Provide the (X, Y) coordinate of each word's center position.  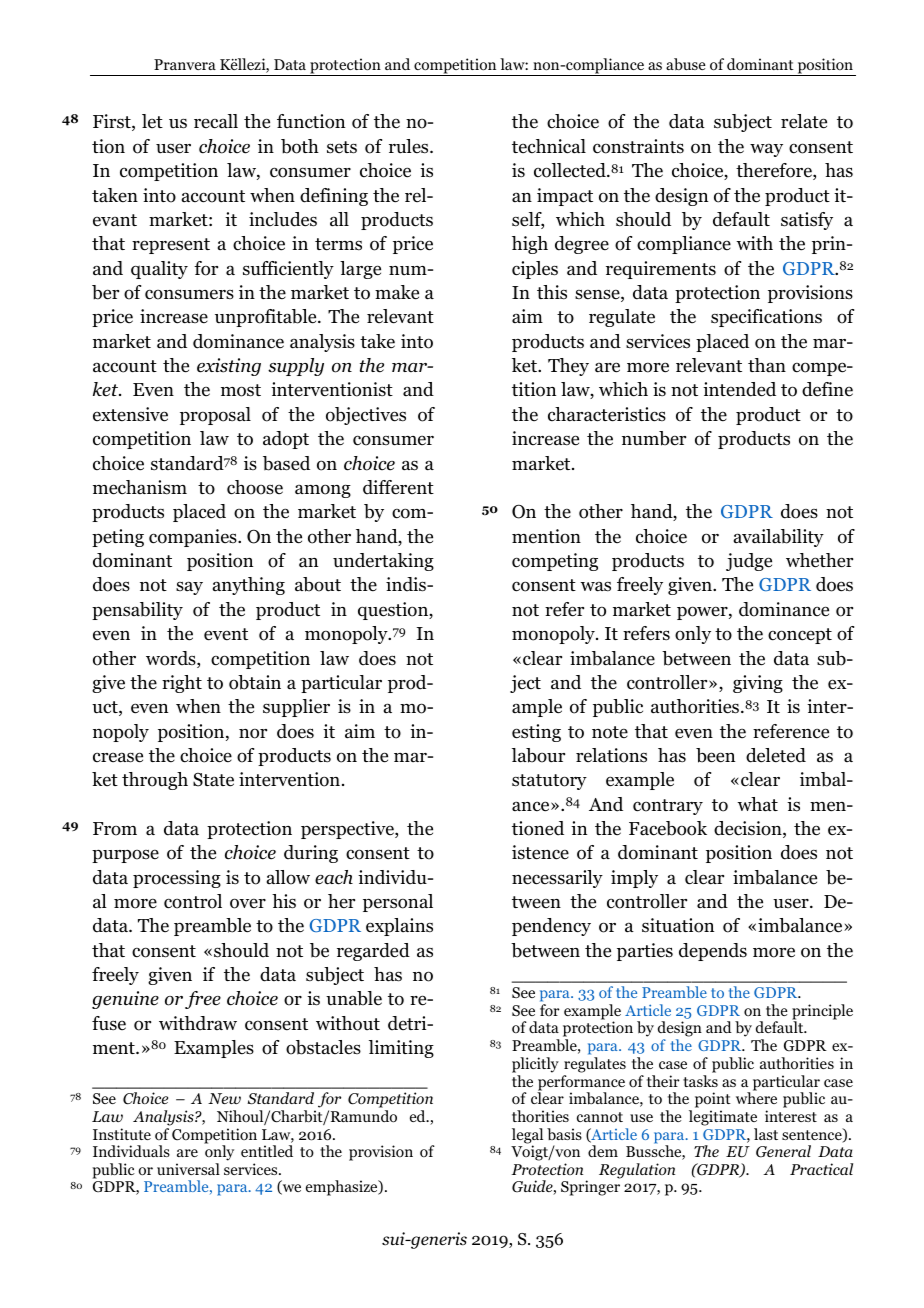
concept (800, 636)
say (189, 588)
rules (410, 146)
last (766, 1134)
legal (527, 1137)
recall (216, 121)
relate (804, 121)
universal (188, 1169)
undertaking (383, 562)
